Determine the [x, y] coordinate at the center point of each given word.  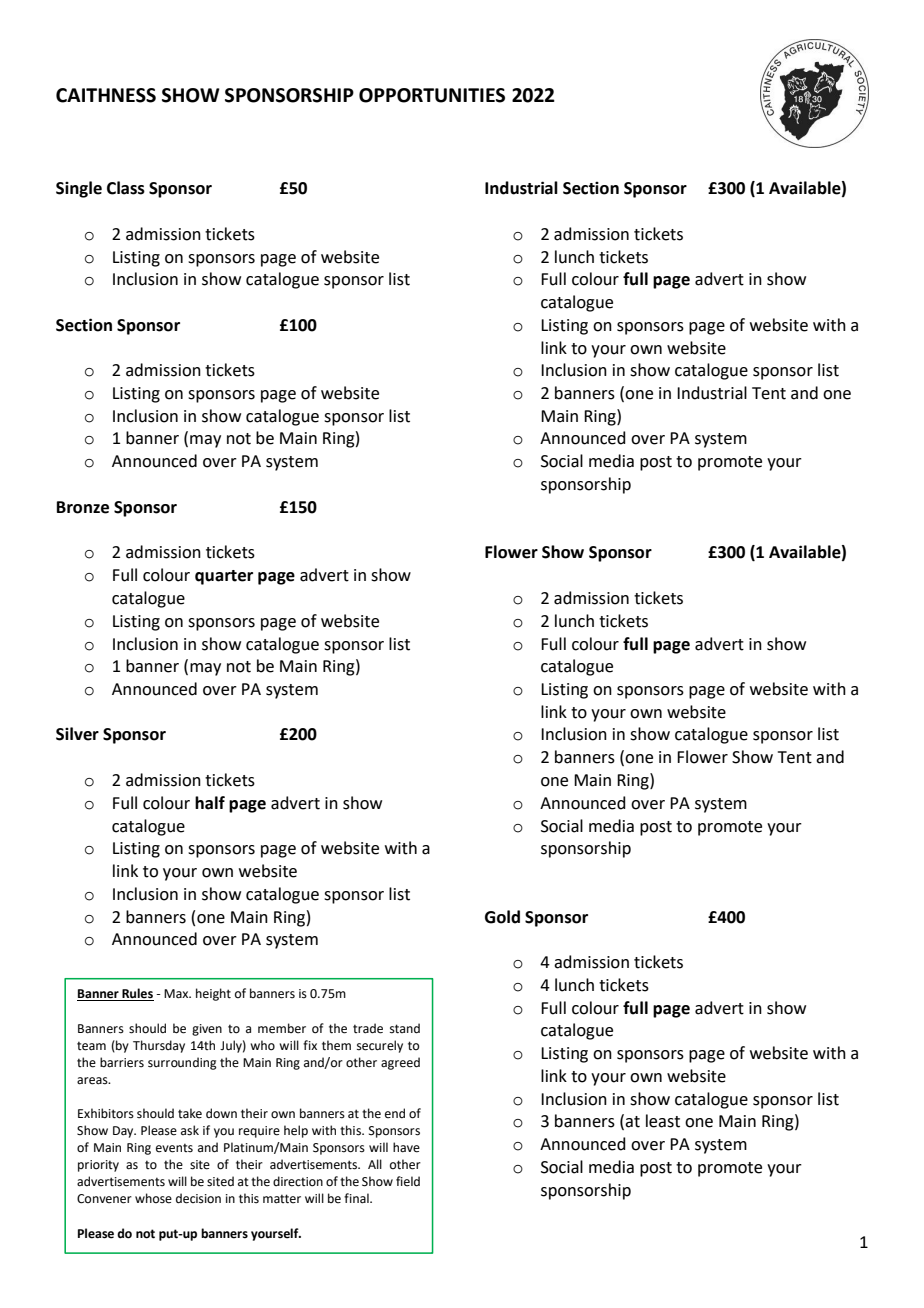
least [663, 1121]
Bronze [83, 507]
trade [368, 1028]
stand [405, 1028]
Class [126, 188]
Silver [77, 734]
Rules [137, 994]
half [210, 803]
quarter [224, 577]
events [174, 1148]
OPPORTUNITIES [432, 95]
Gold [502, 917]
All [375, 1164]
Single [79, 189]
